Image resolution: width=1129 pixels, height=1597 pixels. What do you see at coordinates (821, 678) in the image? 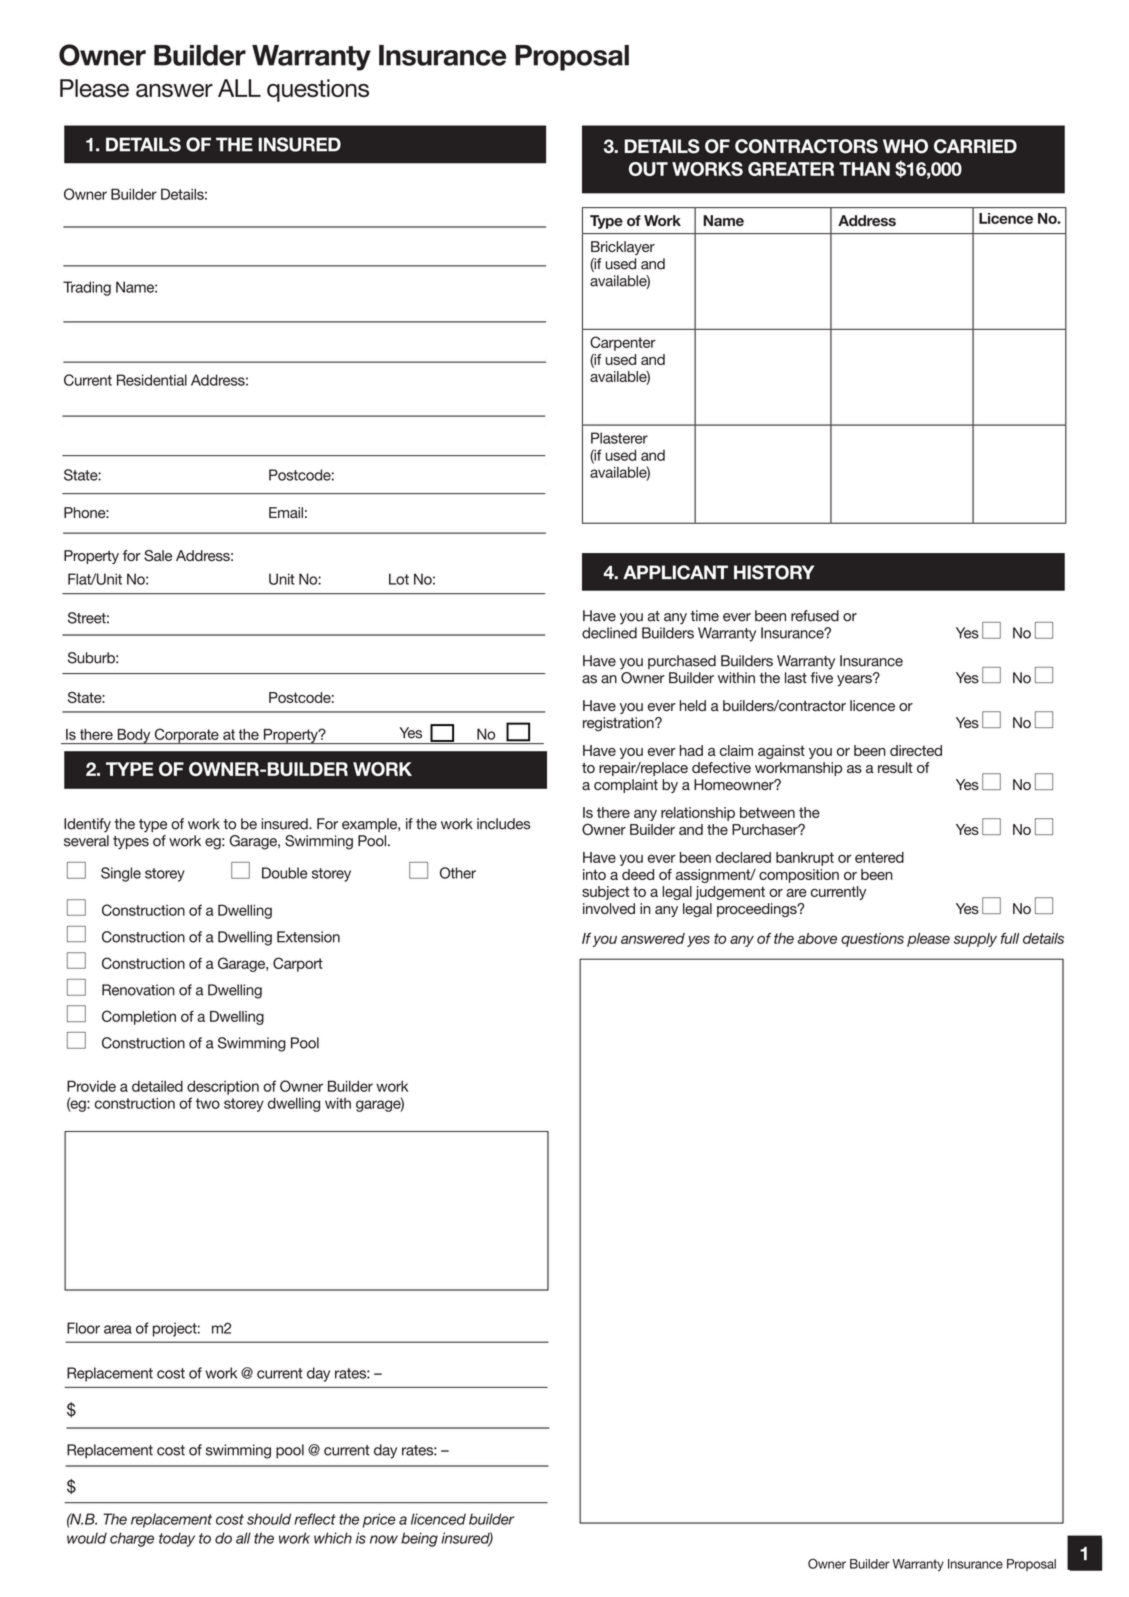
I see `five` at bounding box center [821, 678].
